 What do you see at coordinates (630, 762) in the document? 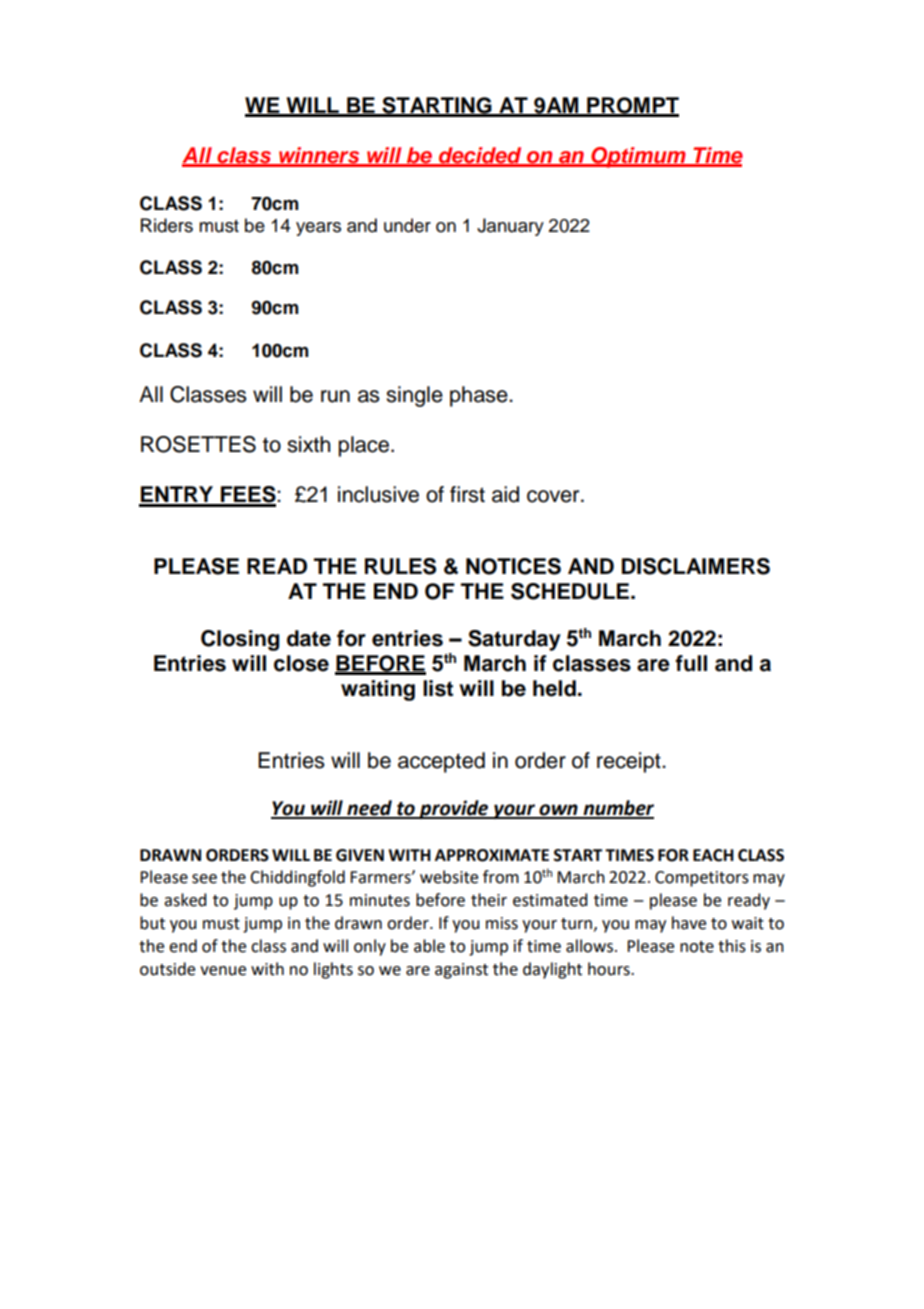
I see `receipt` at bounding box center [630, 762].
